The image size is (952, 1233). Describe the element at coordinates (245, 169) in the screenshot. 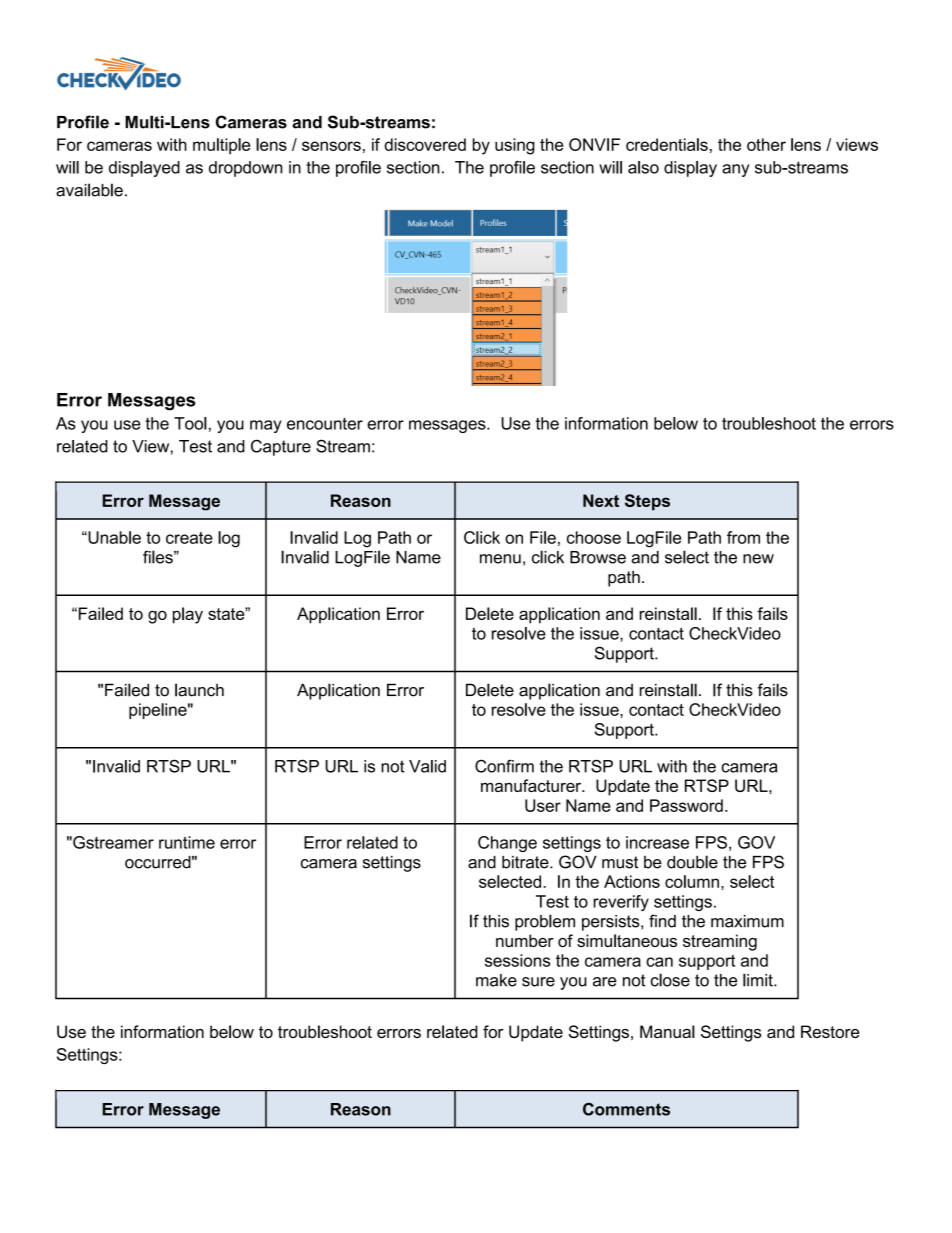

I see `dropdown` at that location.
